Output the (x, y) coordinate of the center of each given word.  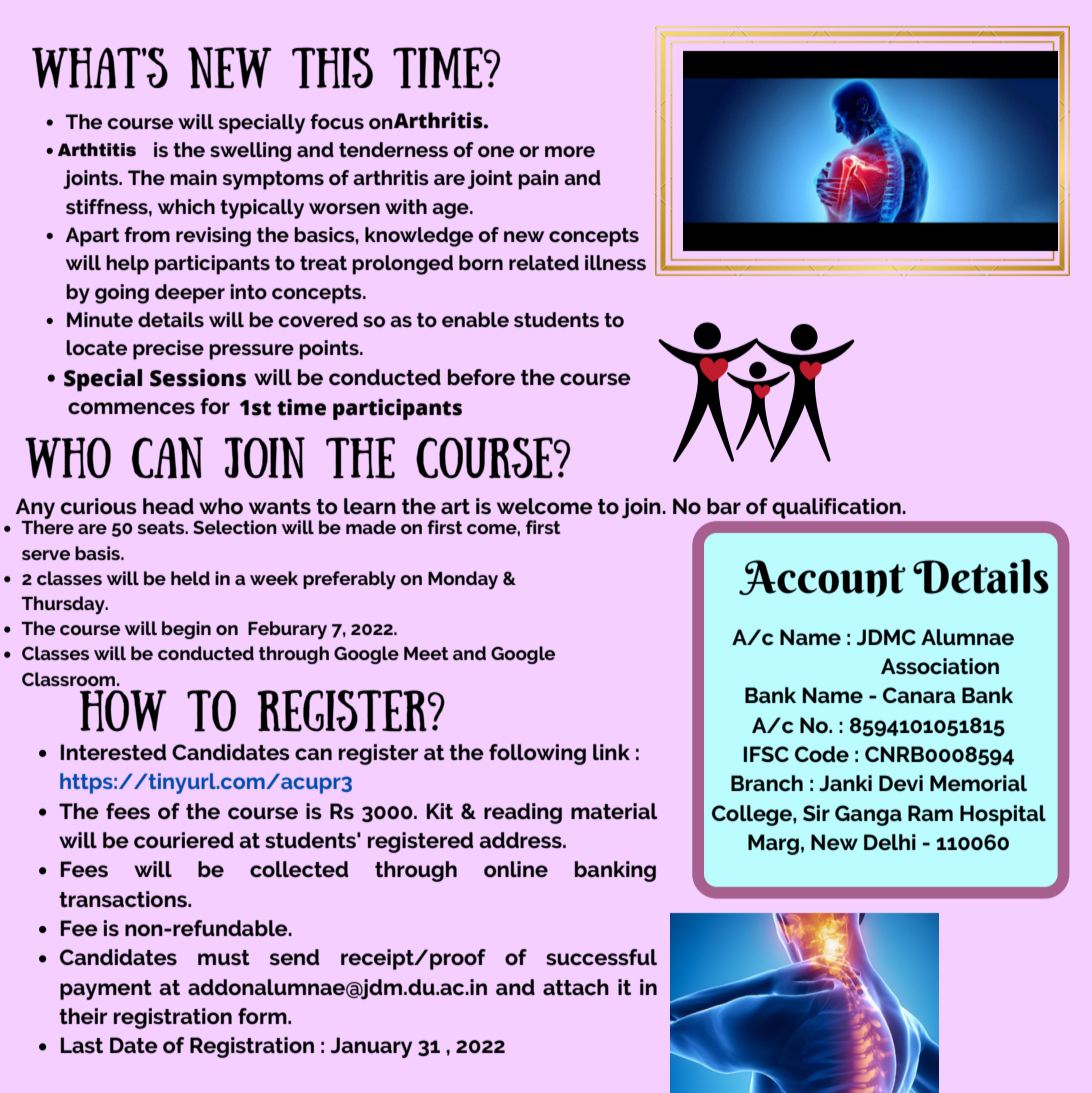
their (83, 1016)
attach (576, 987)
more (570, 151)
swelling (250, 152)
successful (601, 957)
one (496, 152)
